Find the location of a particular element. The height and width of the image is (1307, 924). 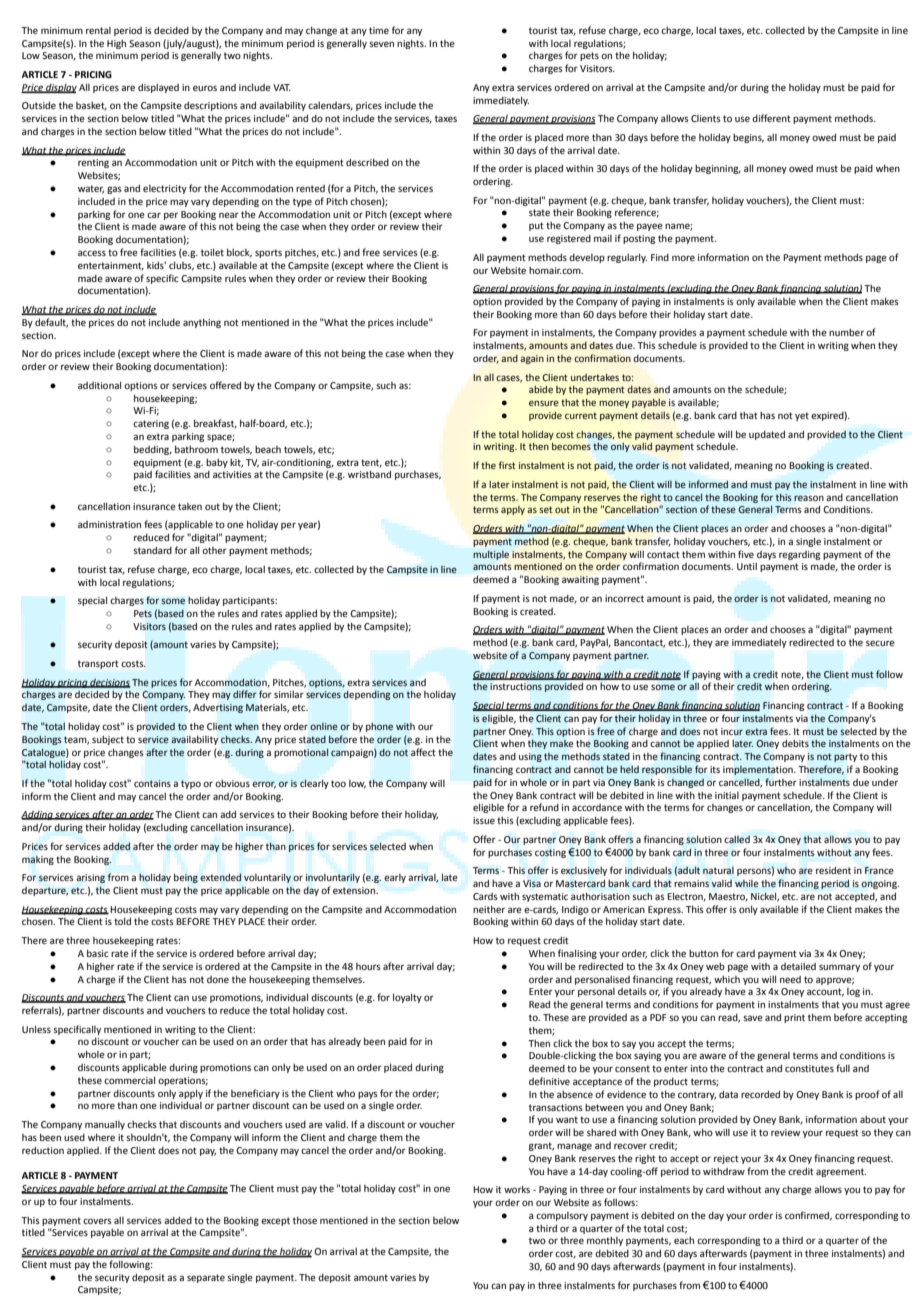

neither is located at coordinates (489, 909).
